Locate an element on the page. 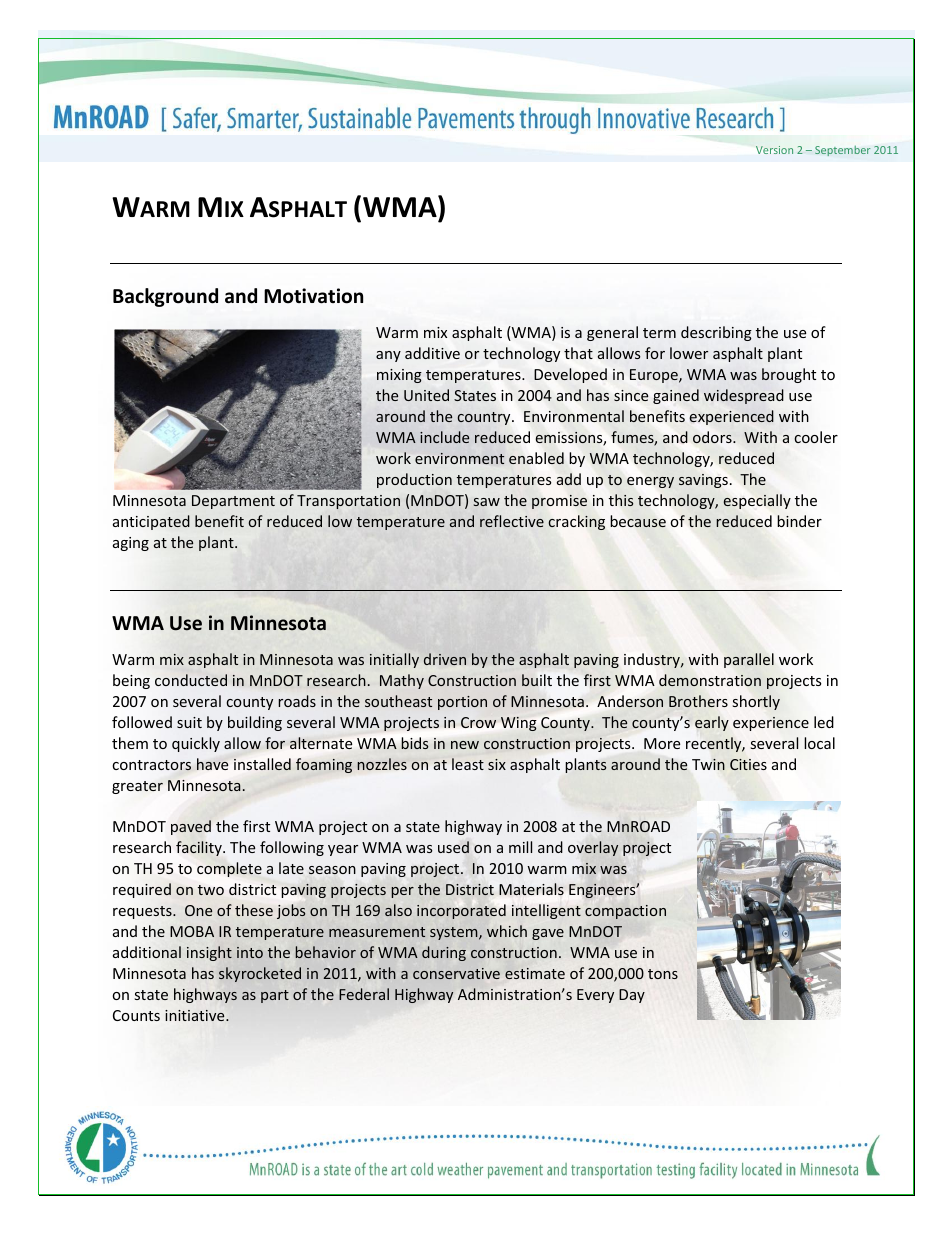 This image has width=952, height=1233. odors is located at coordinates (713, 437).
